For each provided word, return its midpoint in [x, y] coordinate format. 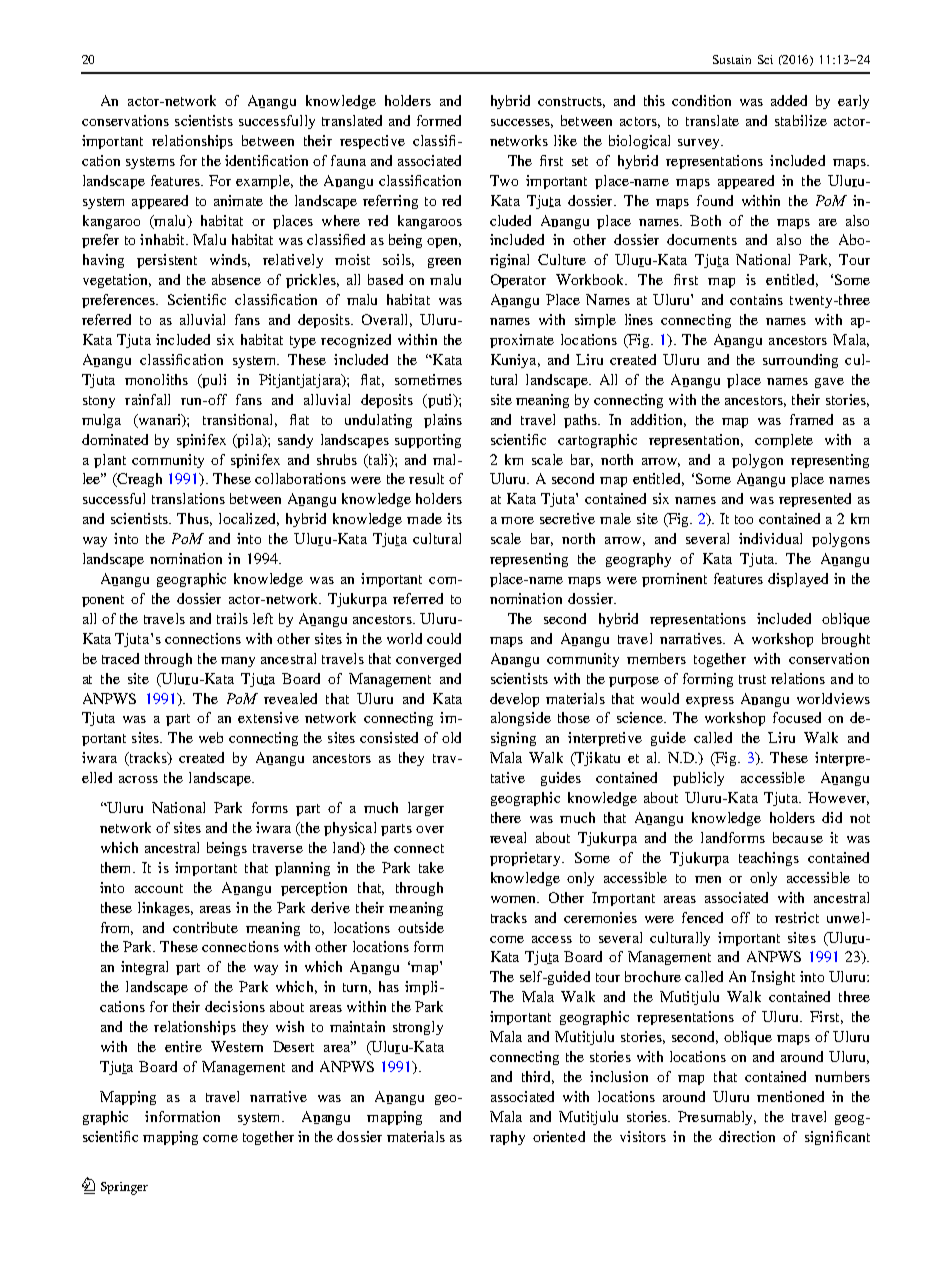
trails [232, 618]
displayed [798, 580]
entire [183, 1046]
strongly [418, 1028]
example [264, 182]
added [789, 100]
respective [372, 142]
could [444, 638]
